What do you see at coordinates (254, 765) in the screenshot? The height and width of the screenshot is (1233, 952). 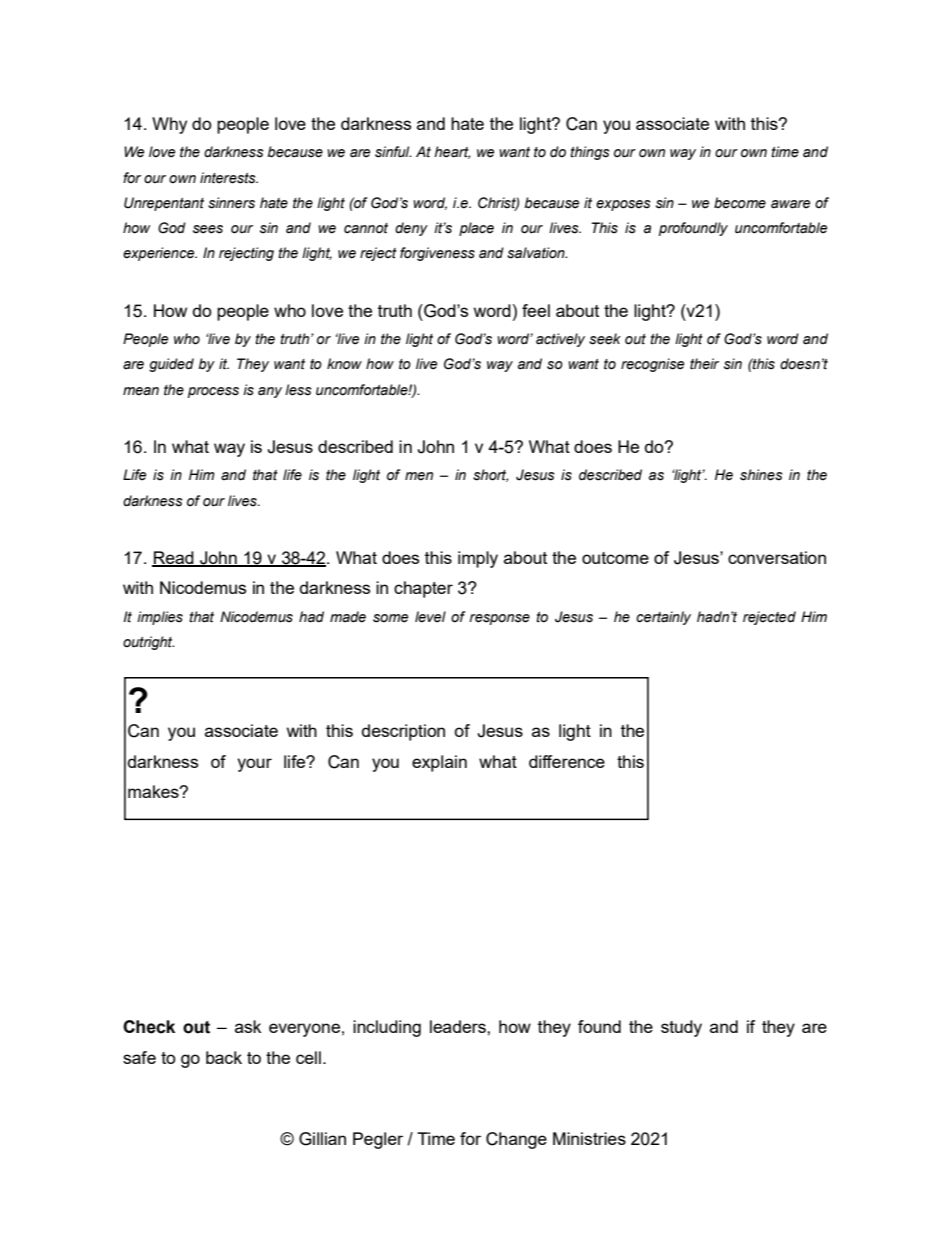 I see `your` at bounding box center [254, 765].
